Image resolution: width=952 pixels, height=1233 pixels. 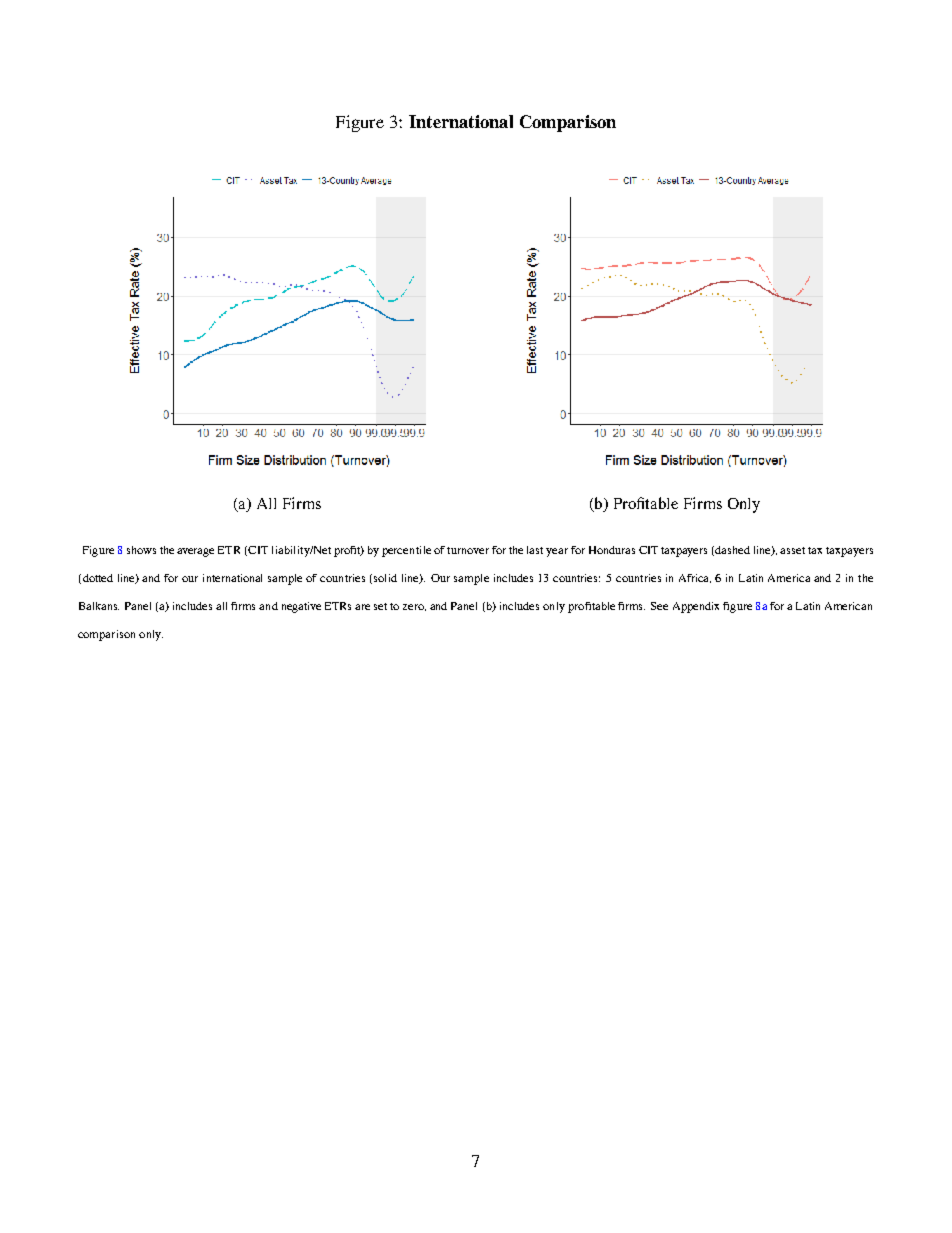 I want to click on dashed, so click(x=732, y=550).
